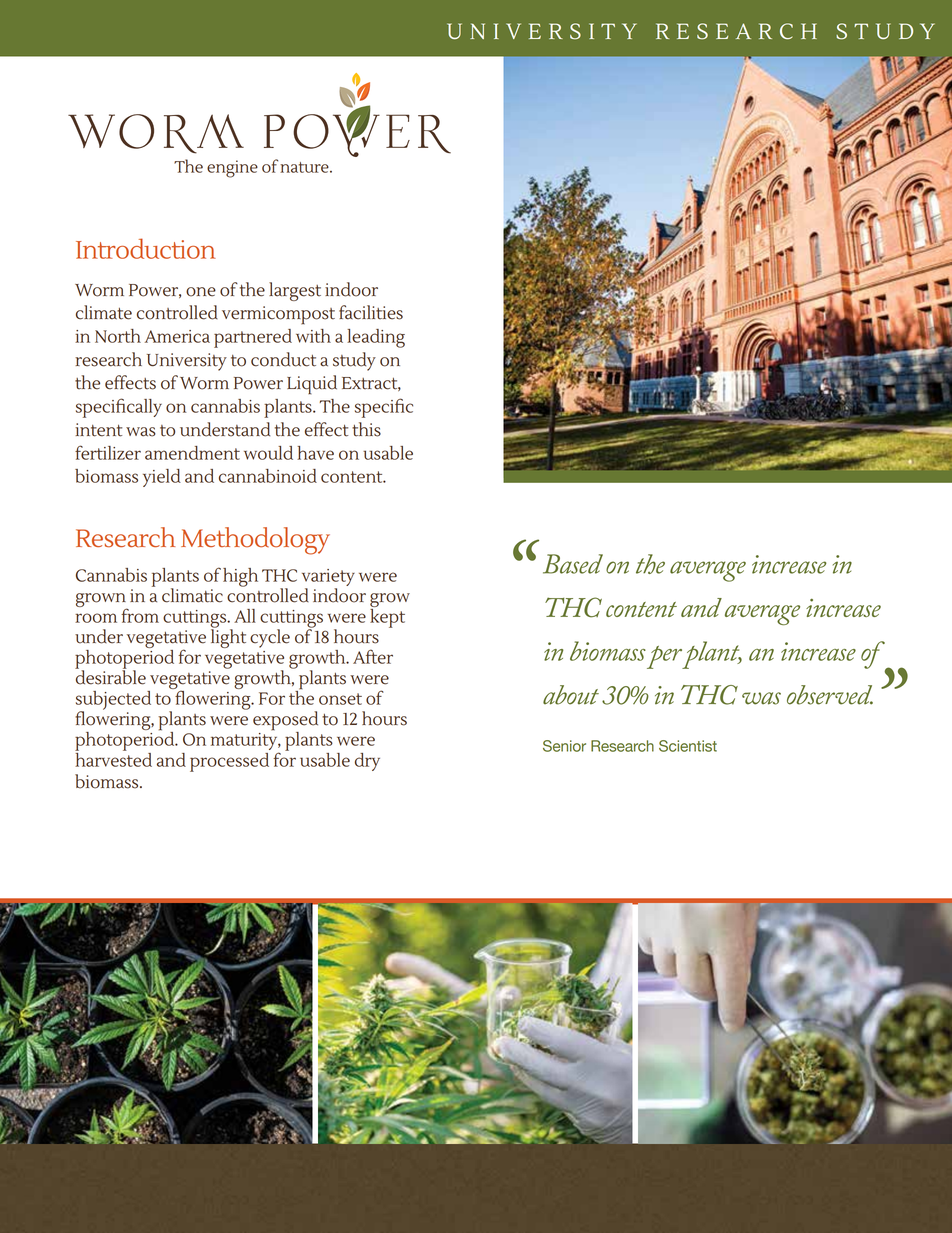 Image resolution: width=952 pixels, height=1233 pixels. I want to click on high, so click(240, 577).
